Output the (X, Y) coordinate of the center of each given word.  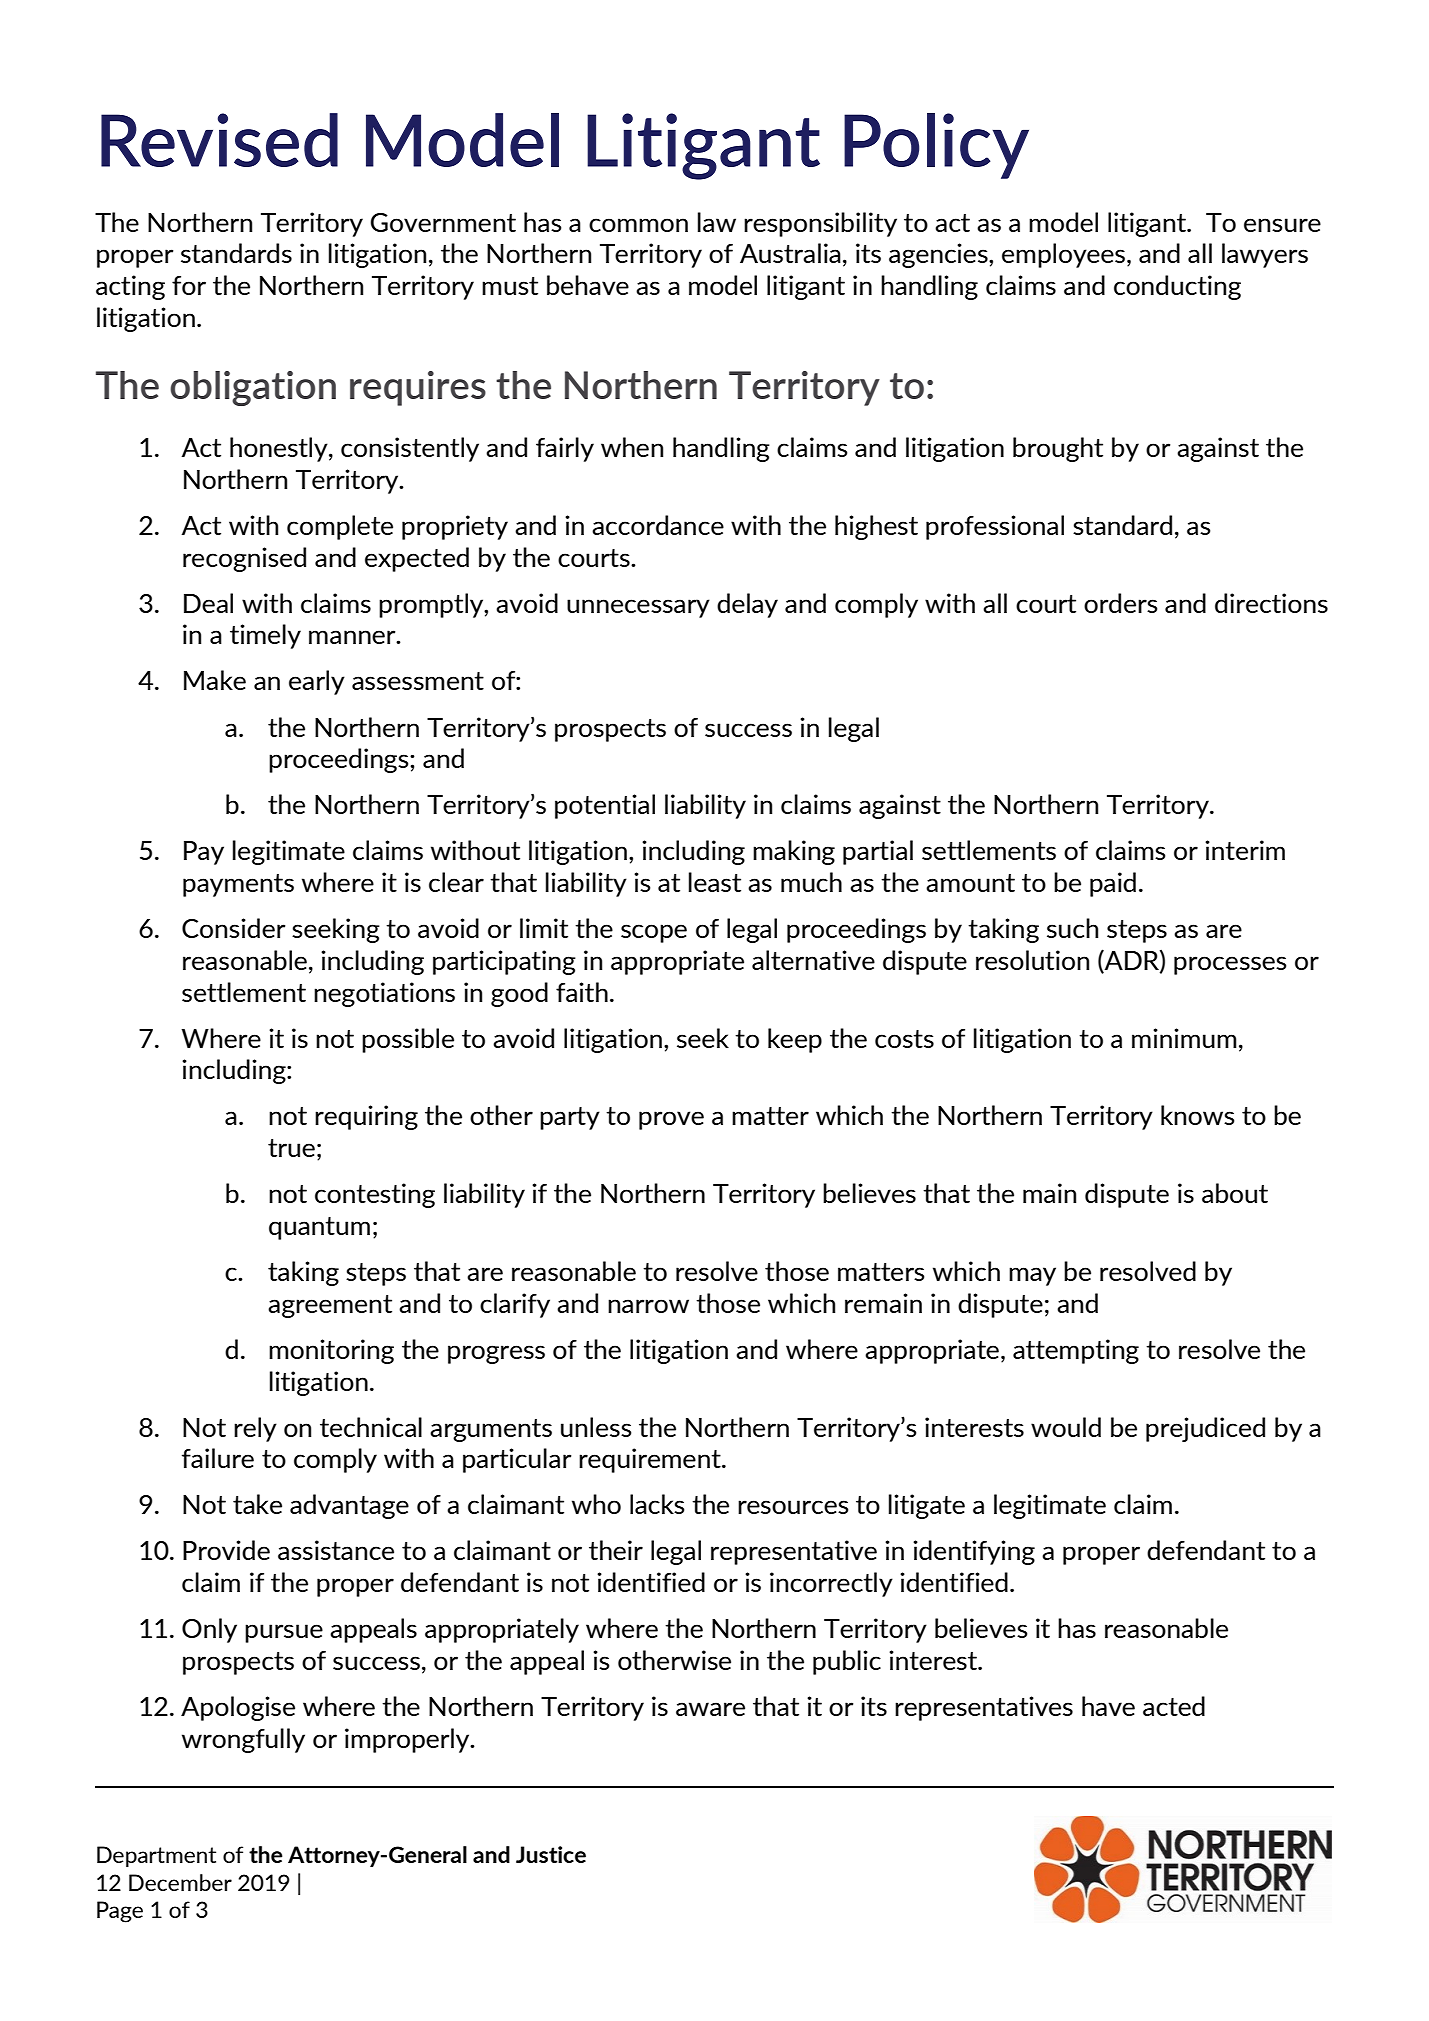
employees (1063, 255)
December (180, 1882)
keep (795, 1040)
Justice (551, 1854)
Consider (234, 928)
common (638, 225)
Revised (219, 140)
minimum (1184, 1038)
